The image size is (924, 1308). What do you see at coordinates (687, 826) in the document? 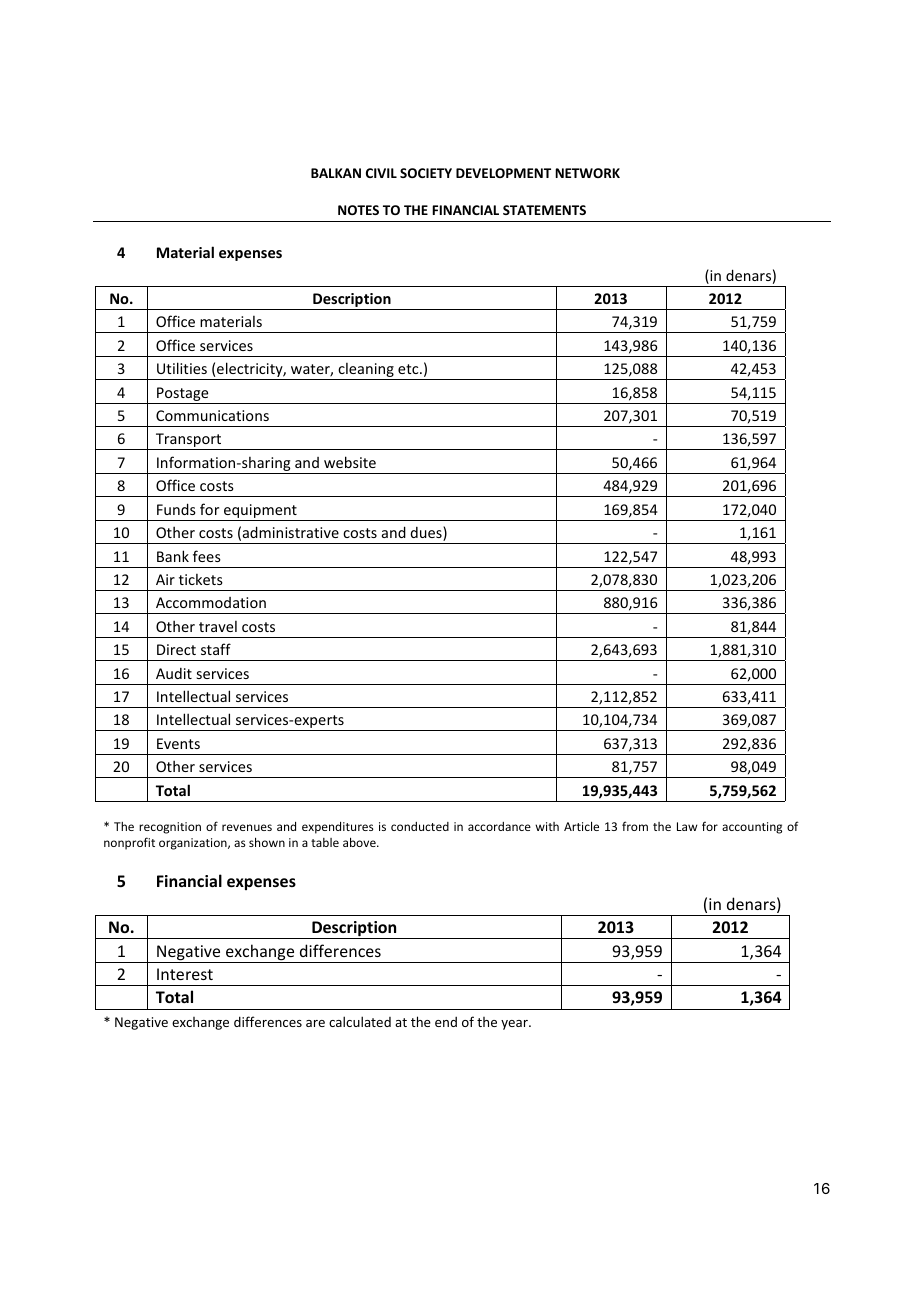
I see `Law` at bounding box center [687, 826].
